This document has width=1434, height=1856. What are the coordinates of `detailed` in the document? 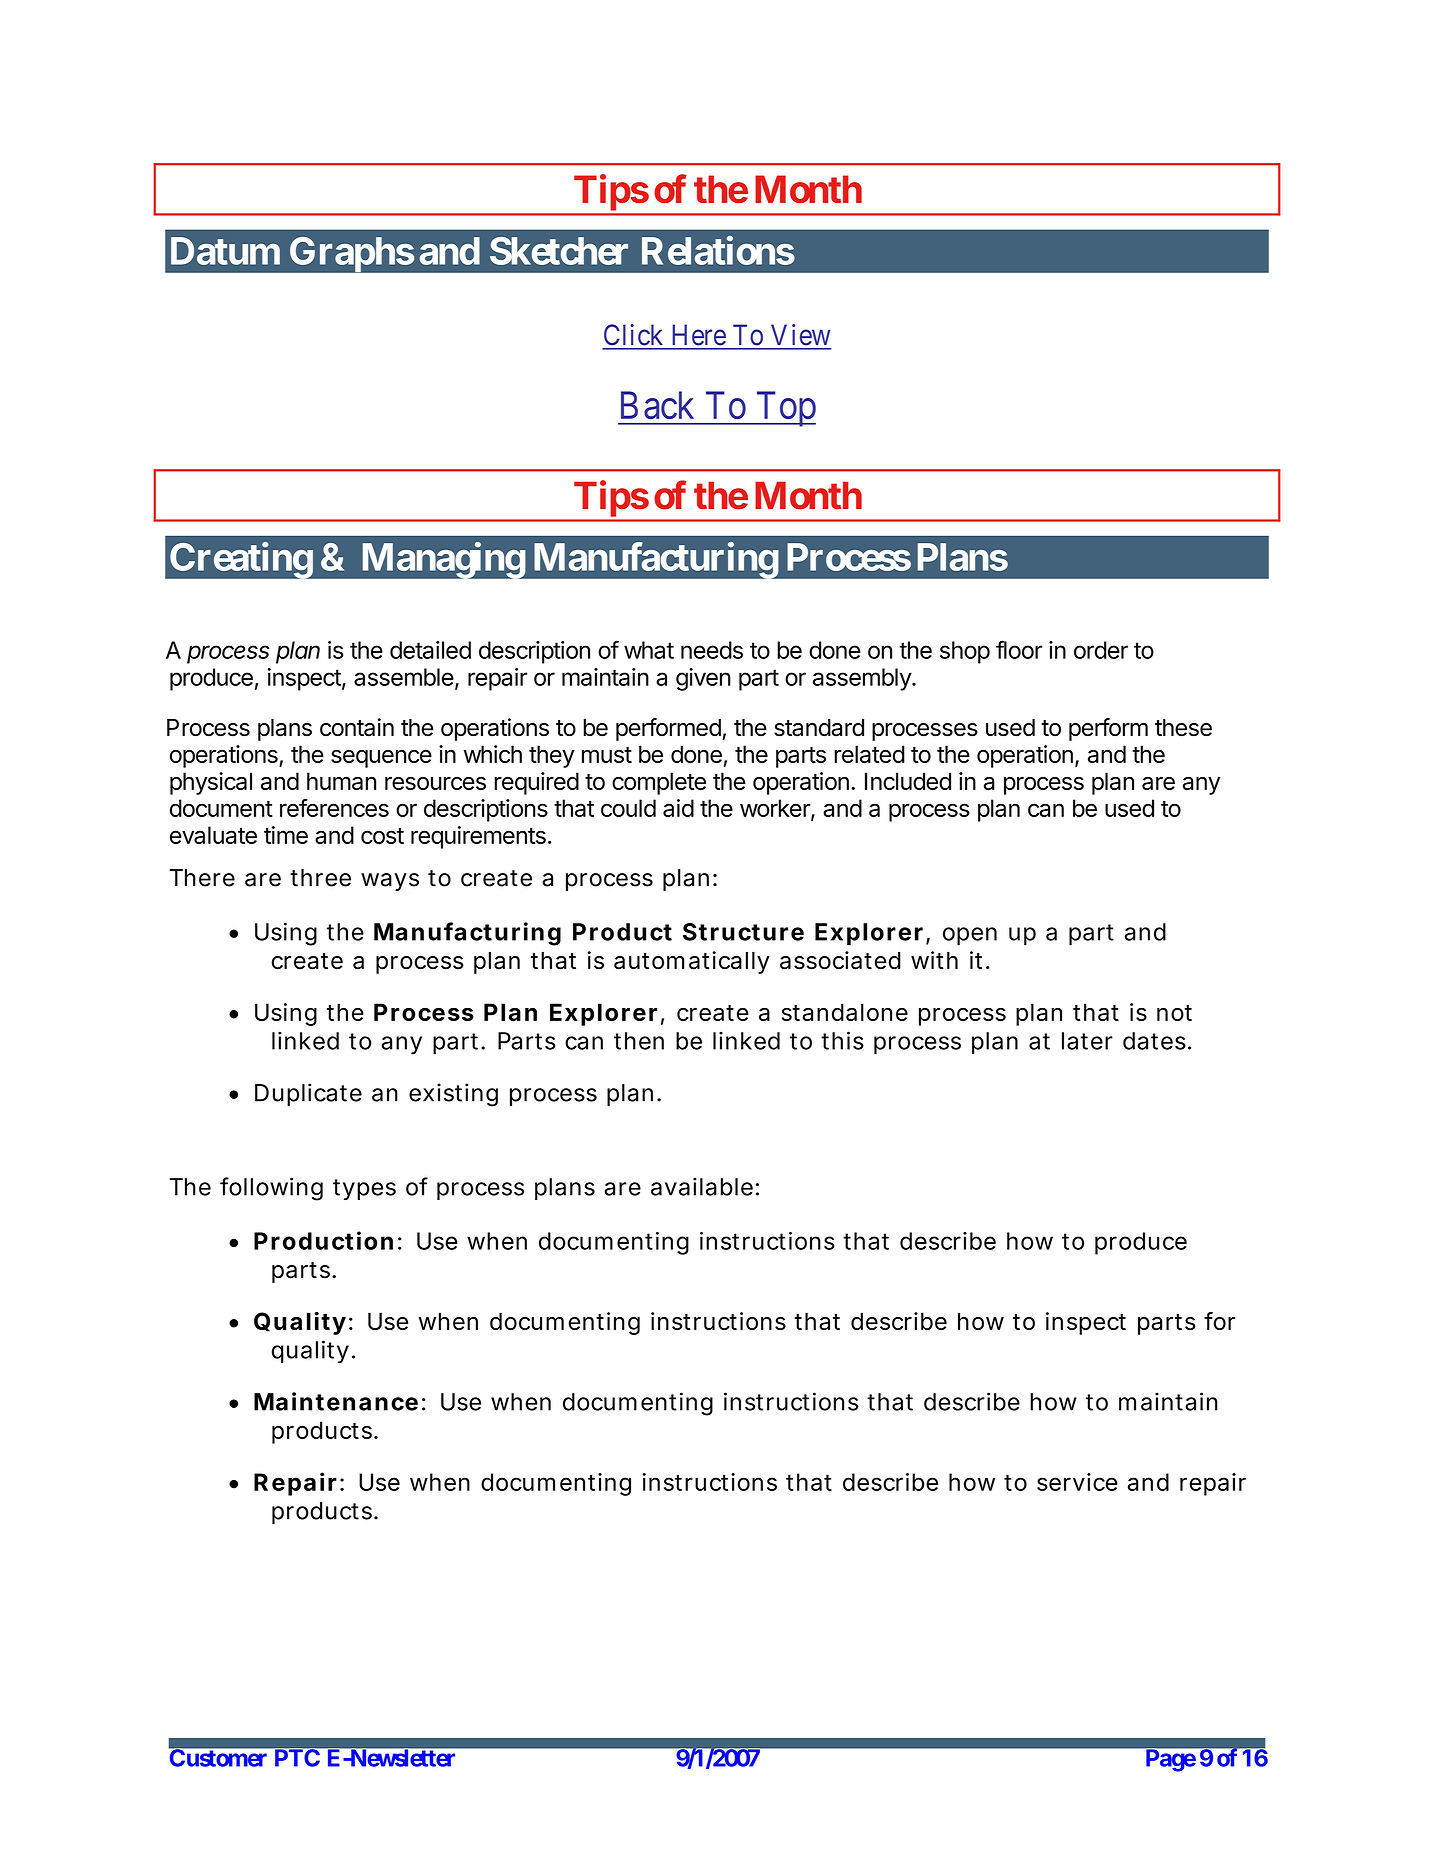 It's located at (430, 650).
